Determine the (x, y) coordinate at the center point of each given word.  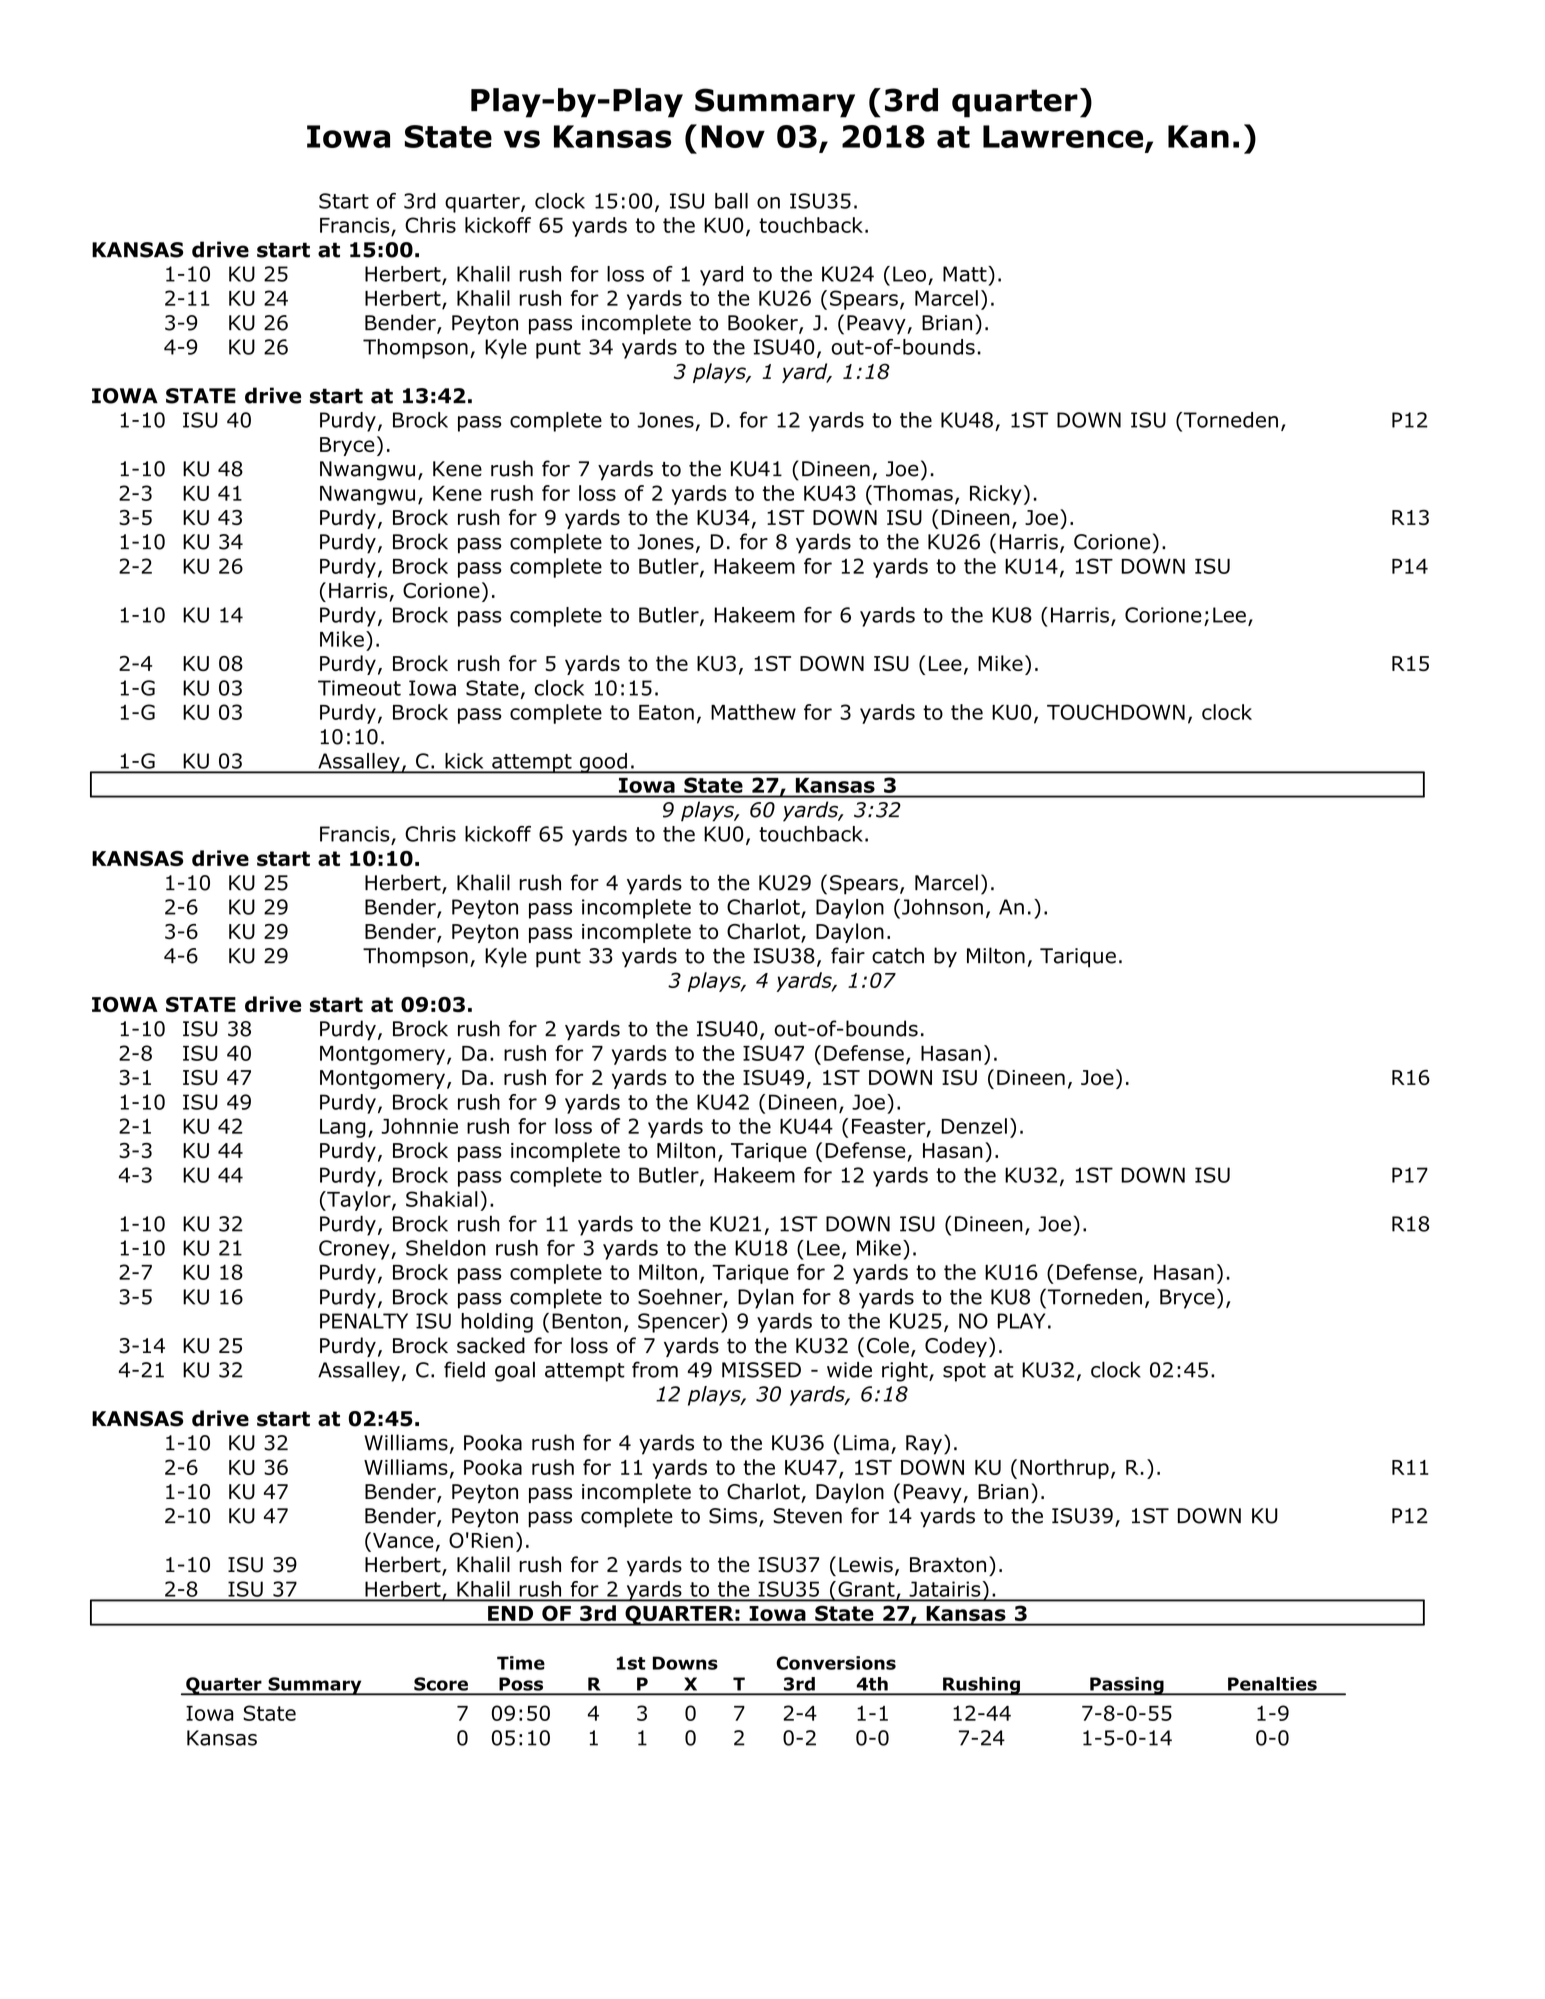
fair (848, 955)
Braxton (948, 1565)
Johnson (942, 907)
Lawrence (1063, 136)
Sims (734, 1517)
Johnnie (419, 1126)
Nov (733, 136)
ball (731, 201)
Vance (403, 1540)
